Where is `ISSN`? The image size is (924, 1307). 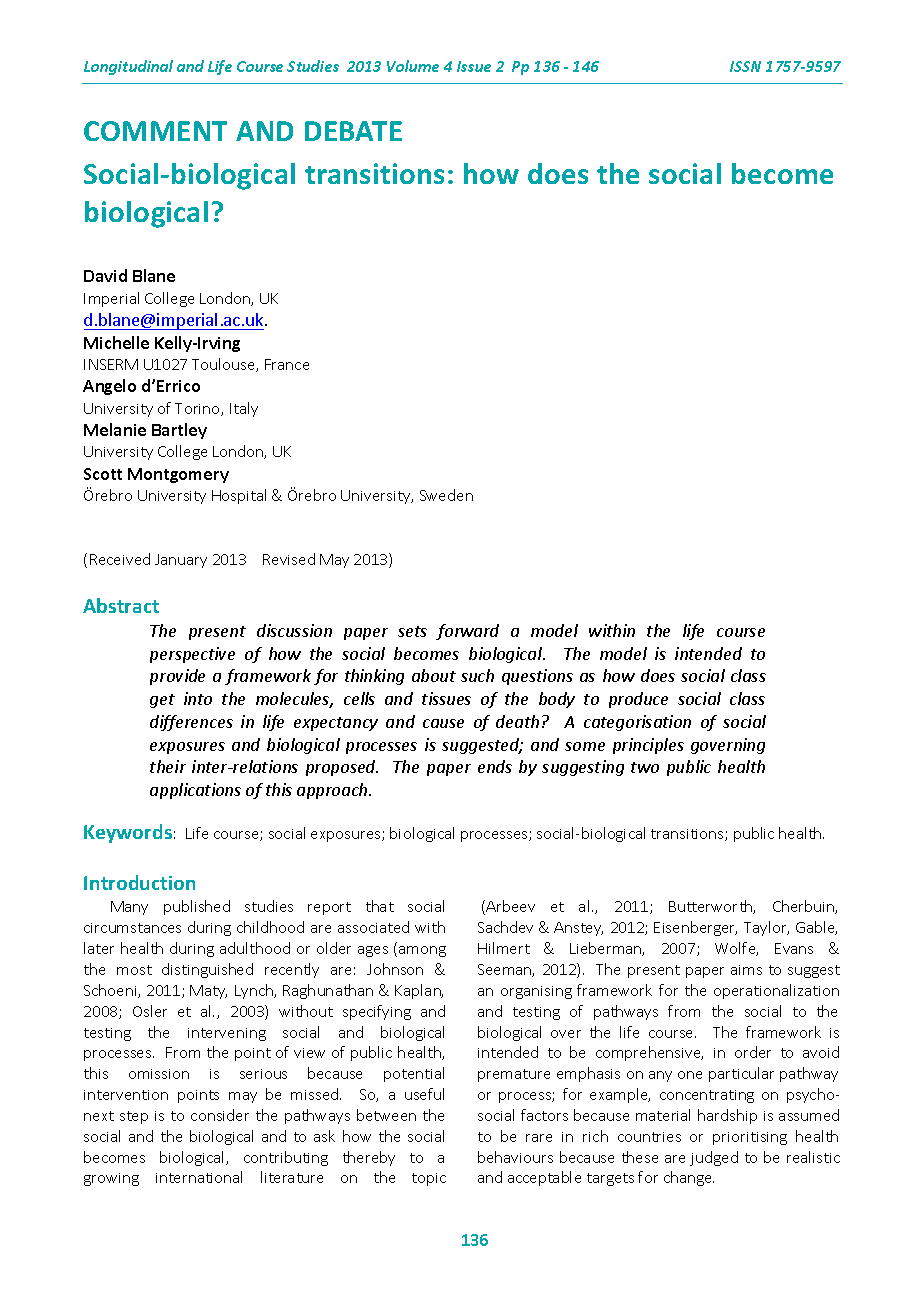
ISSN is located at coordinates (745, 66).
